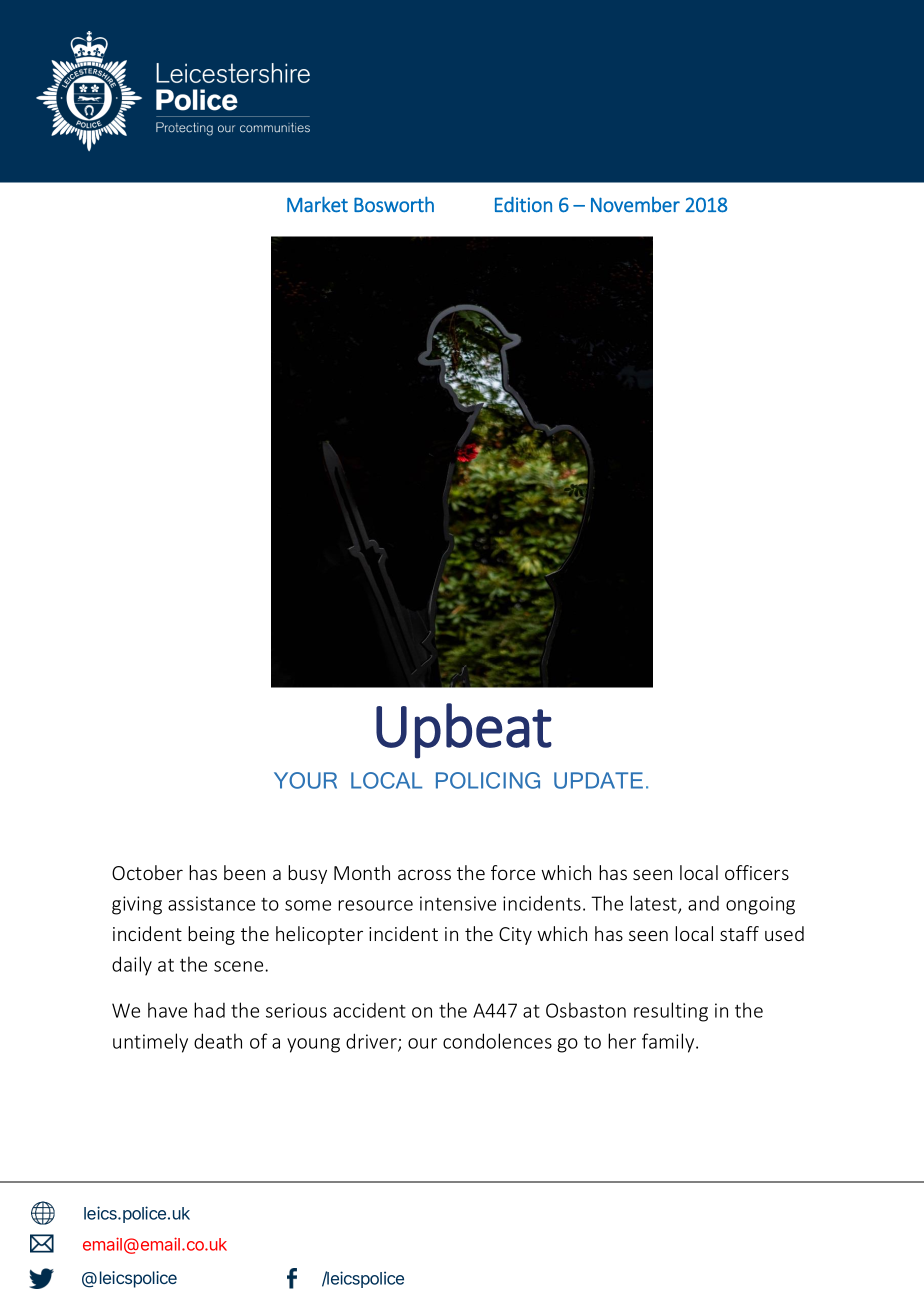 The height and width of the screenshot is (1308, 924). Describe the element at coordinates (317, 204) in the screenshot. I see `Market` at that location.
